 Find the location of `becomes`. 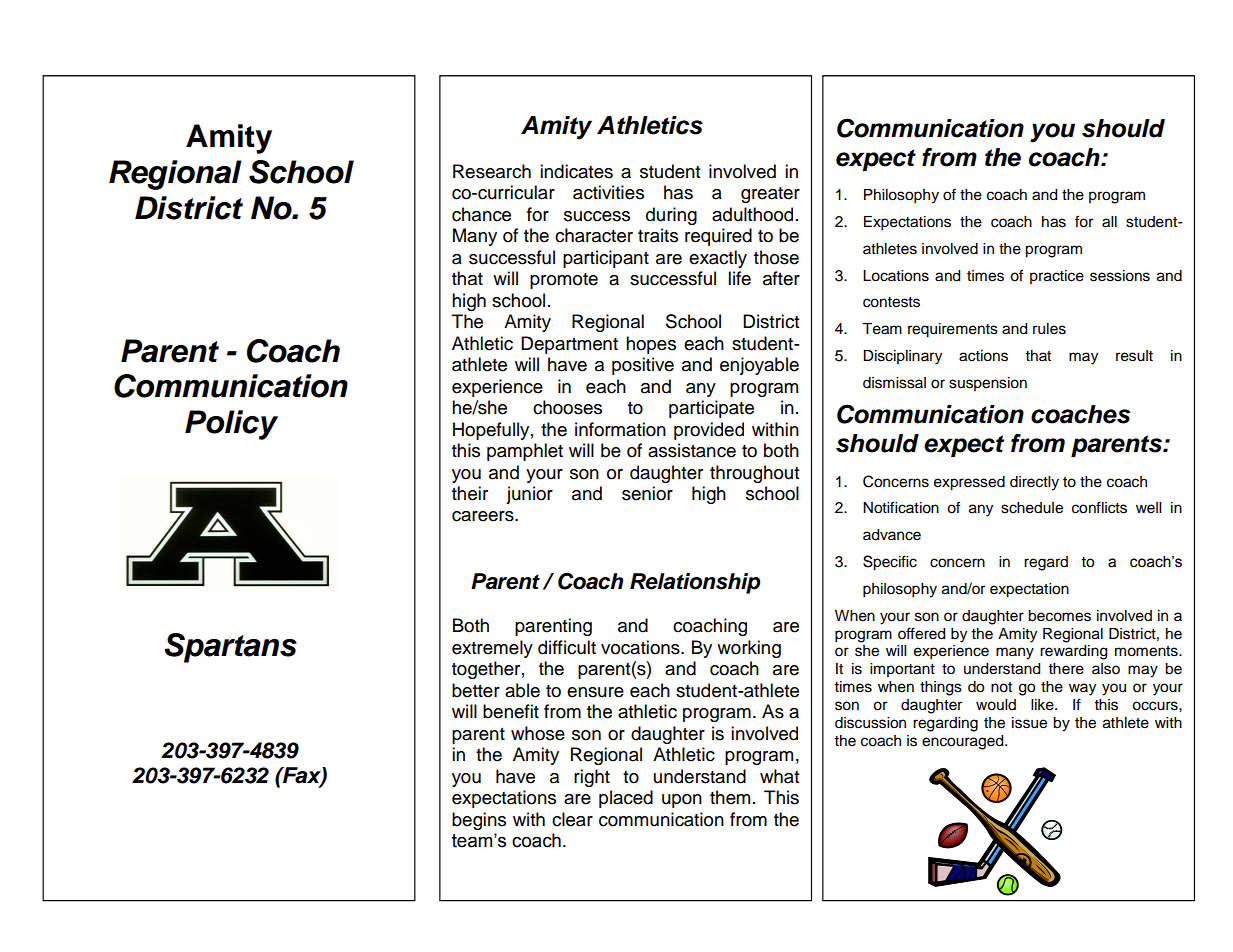

becomes is located at coordinates (1059, 616).
